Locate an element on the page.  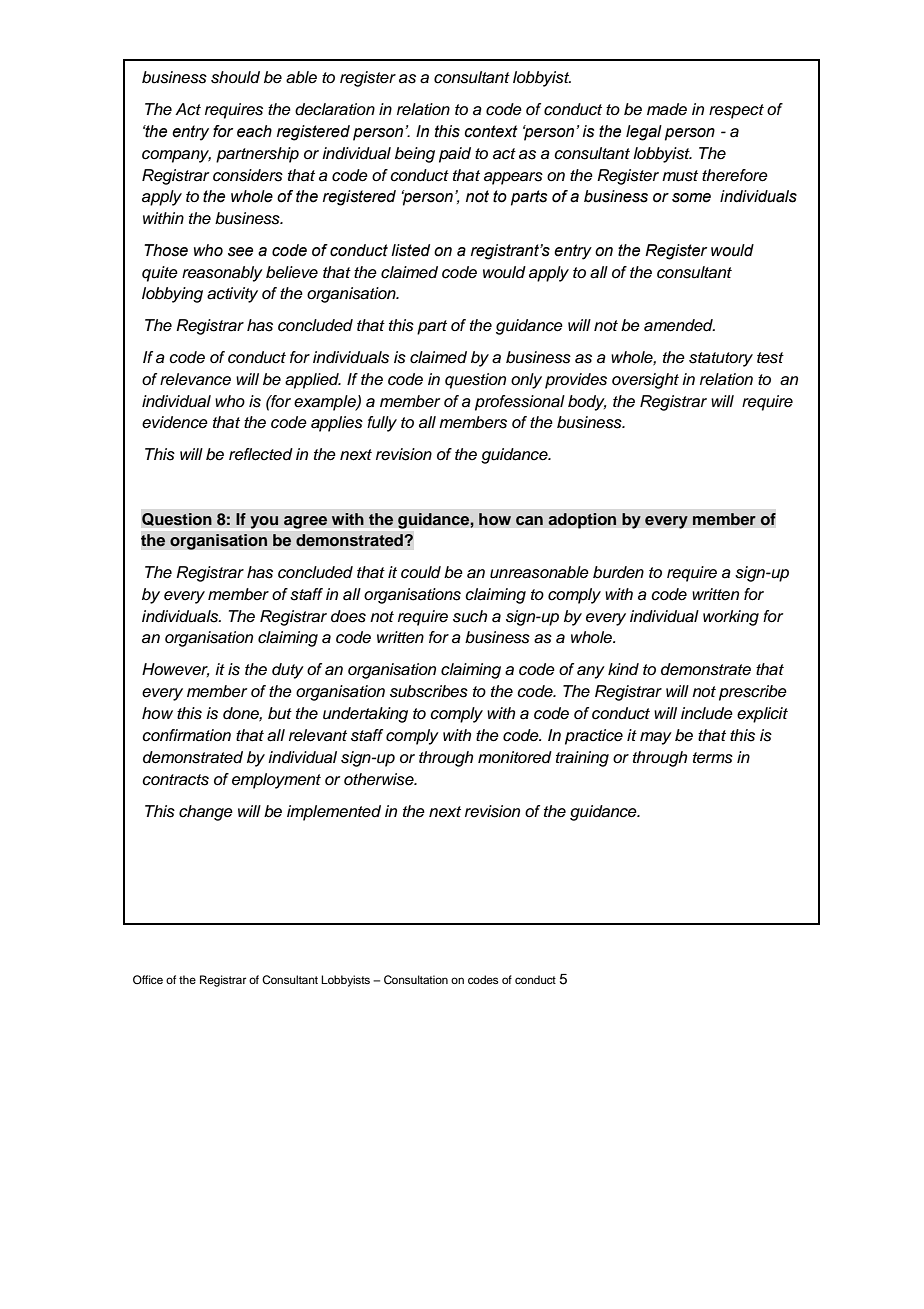
made is located at coordinates (667, 109).
